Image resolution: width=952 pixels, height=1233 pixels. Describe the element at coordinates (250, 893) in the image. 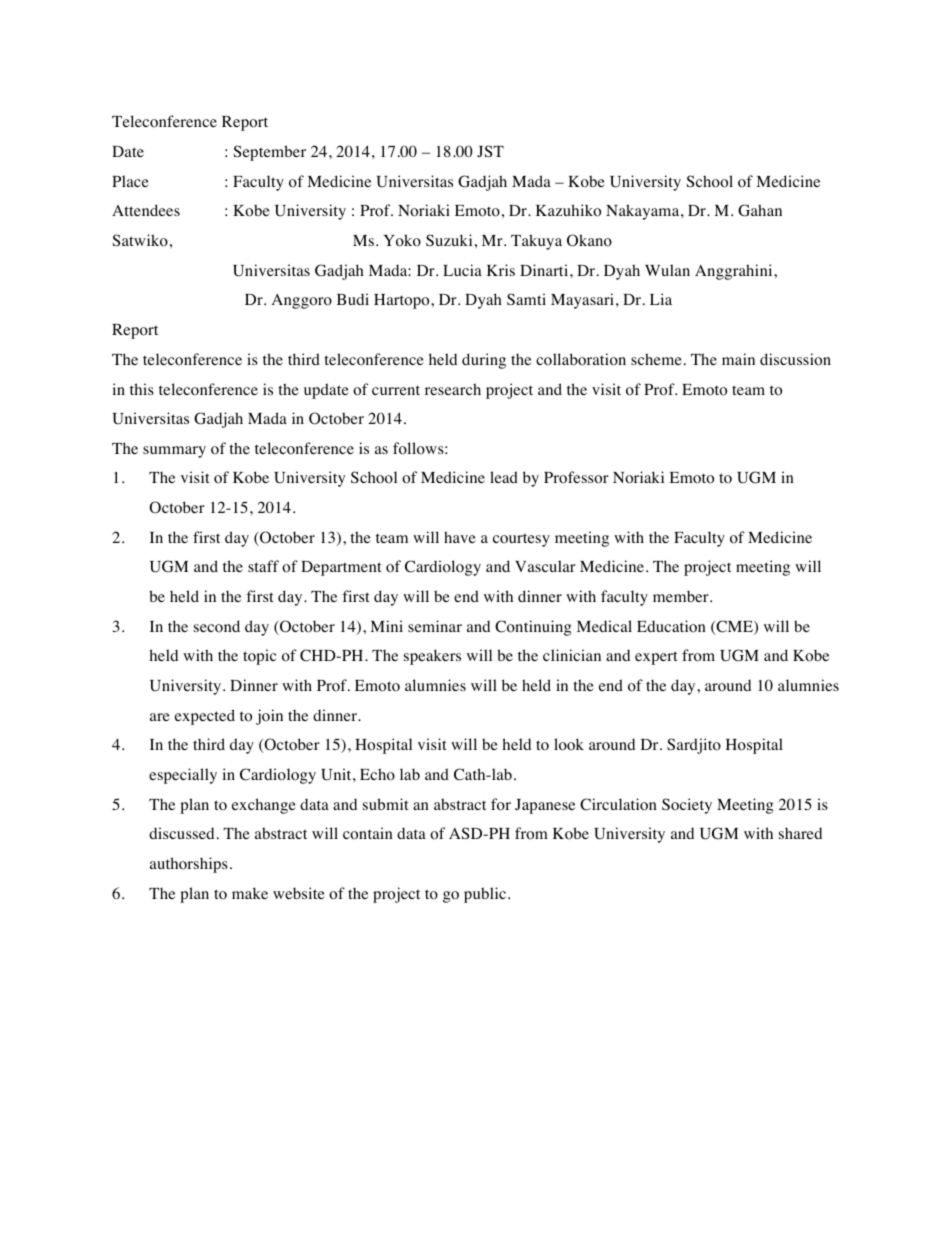

I see `make` at that location.
